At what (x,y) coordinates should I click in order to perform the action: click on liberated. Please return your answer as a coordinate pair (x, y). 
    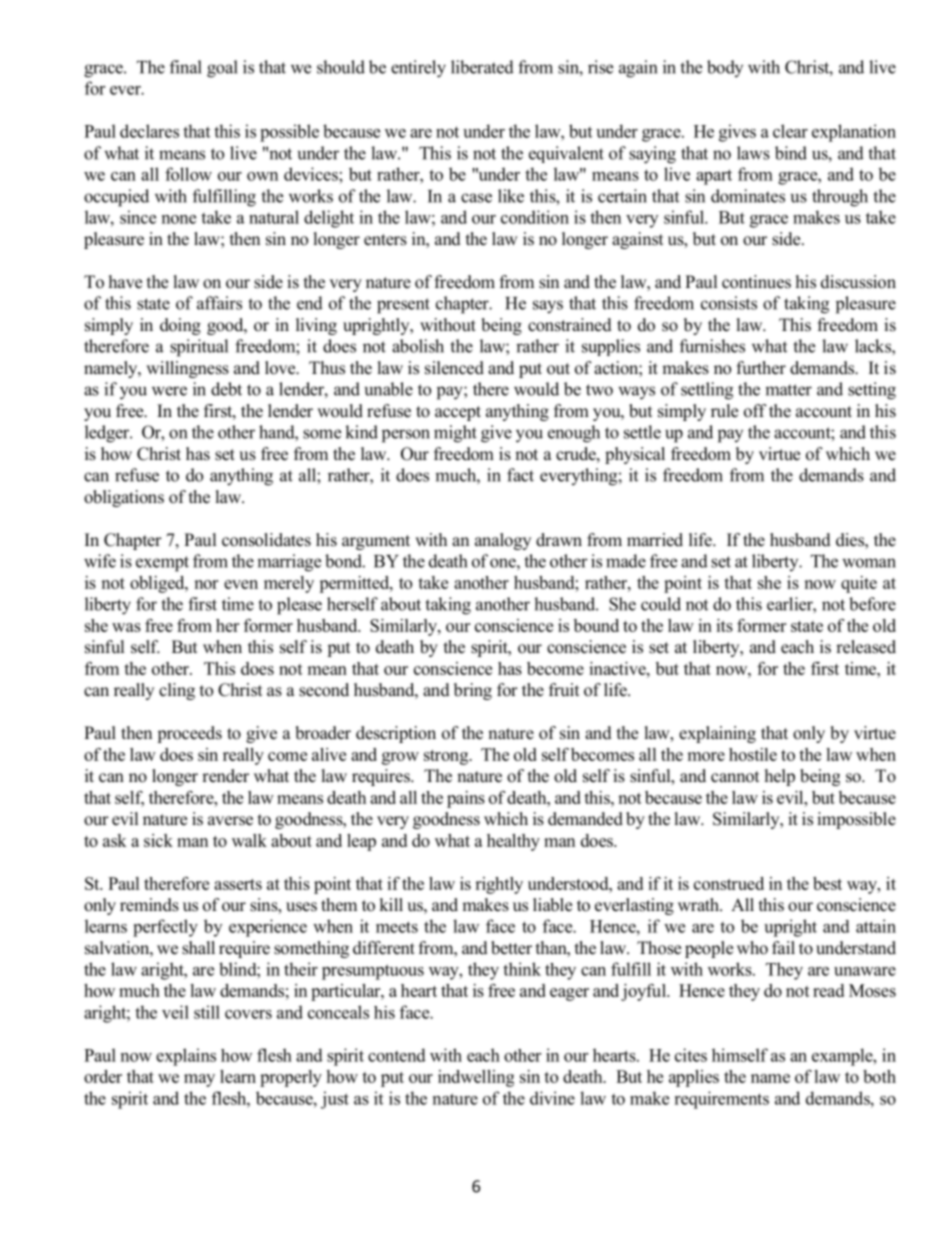
    Looking at the image, I should click on (482, 67).
